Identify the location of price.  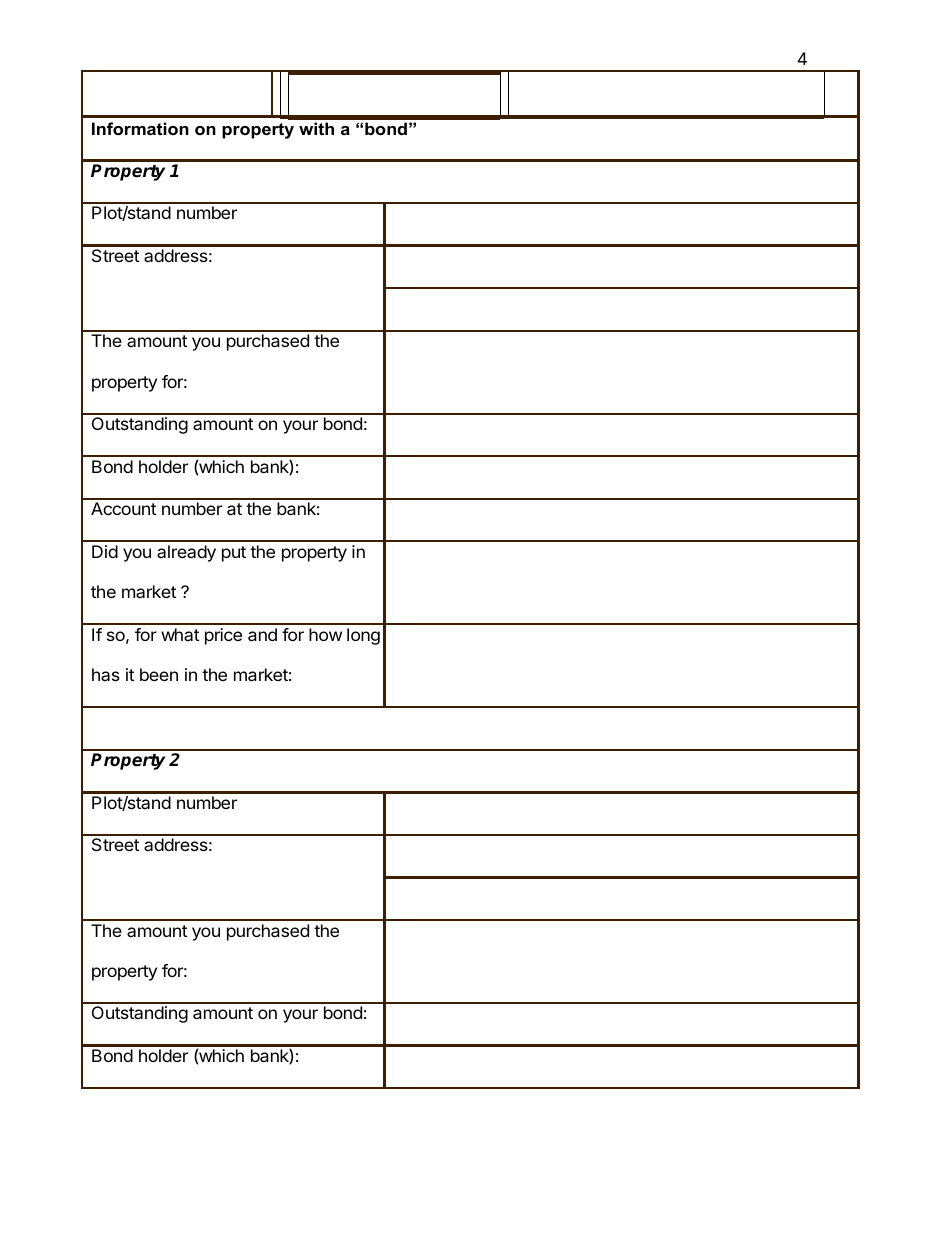
(223, 636).
